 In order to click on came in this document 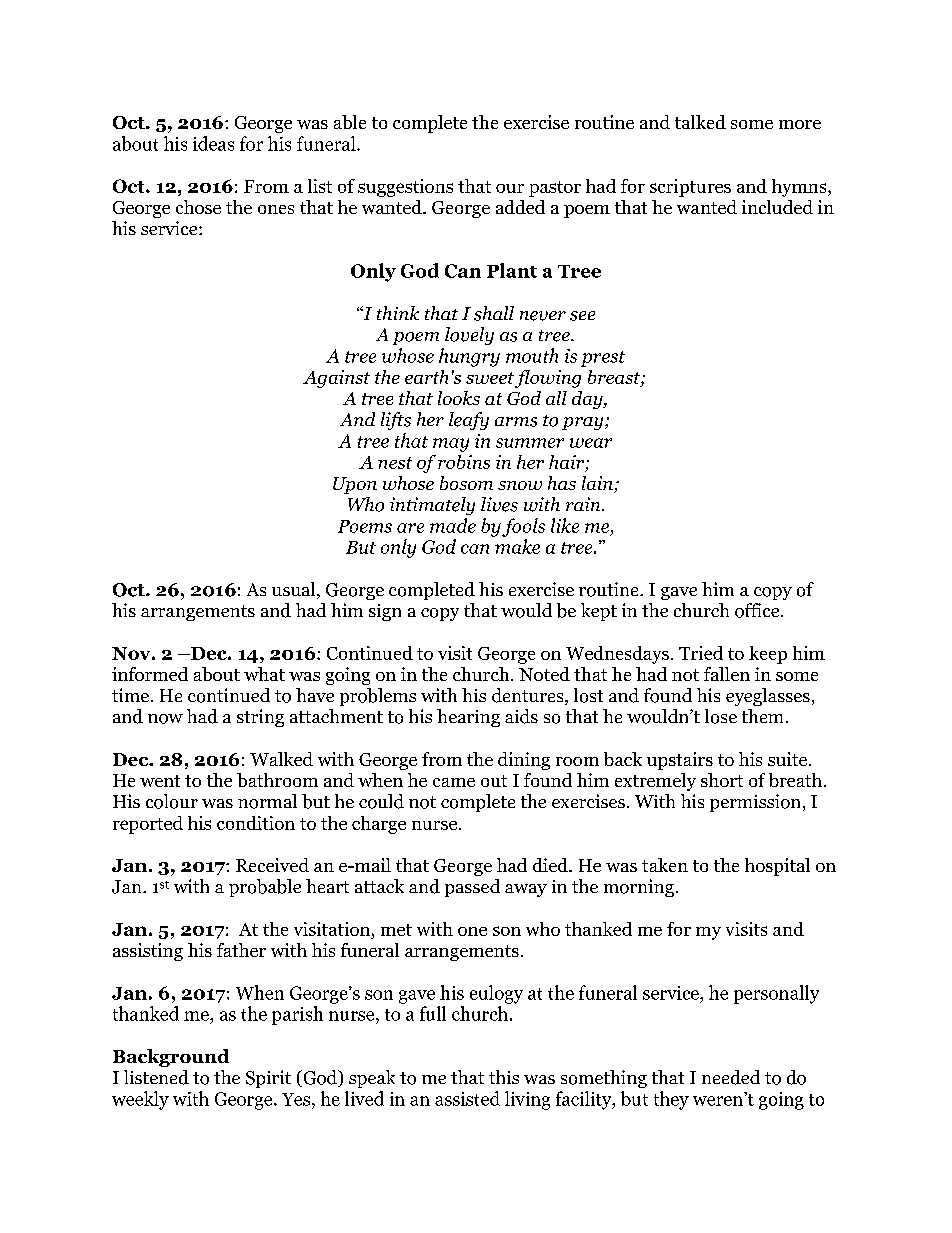, I will do `click(454, 782)`.
